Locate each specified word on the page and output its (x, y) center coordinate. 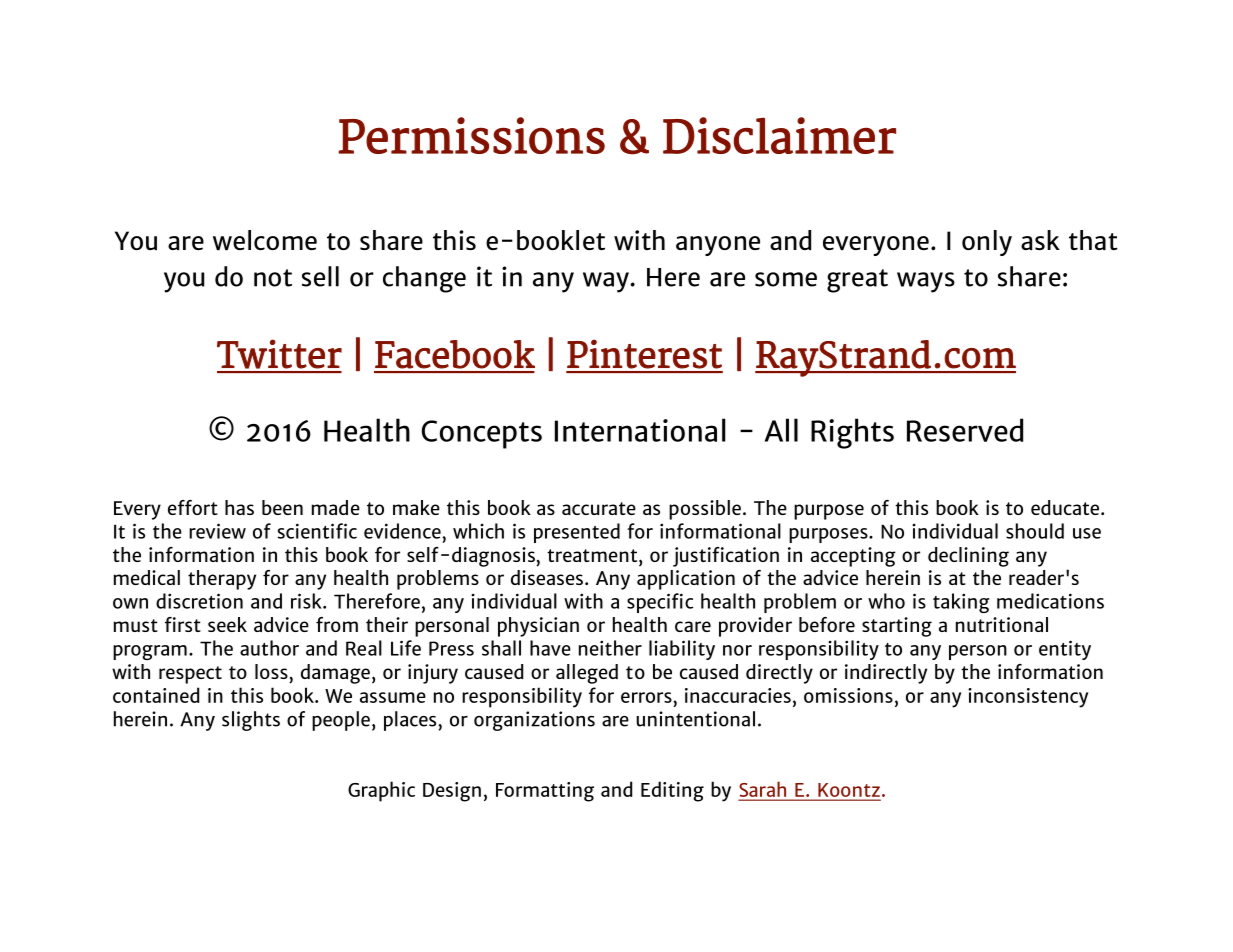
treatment (593, 555)
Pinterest (644, 354)
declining (968, 557)
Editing (672, 791)
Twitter (279, 354)
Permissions (472, 135)
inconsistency (1028, 698)
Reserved (965, 430)
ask (1040, 240)
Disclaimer (779, 135)
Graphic (381, 791)
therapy (222, 580)
